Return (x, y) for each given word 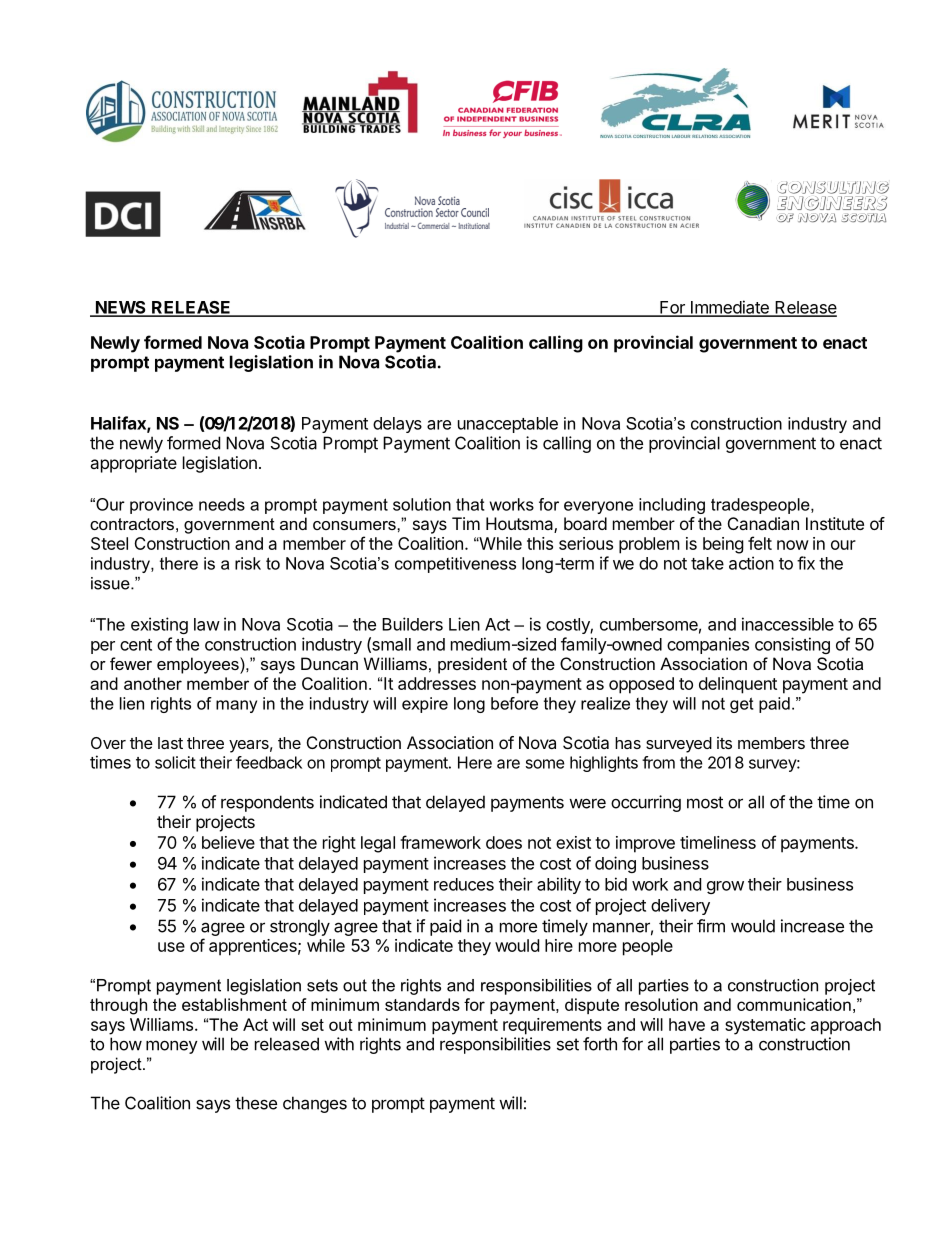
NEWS (121, 308)
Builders (412, 624)
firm (711, 926)
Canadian (763, 523)
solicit (175, 762)
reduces (464, 884)
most (705, 802)
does (504, 842)
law (207, 624)
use (171, 947)
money (172, 1047)
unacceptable (508, 425)
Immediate (730, 308)
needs (222, 504)
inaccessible (788, 624)
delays (397, 425)
